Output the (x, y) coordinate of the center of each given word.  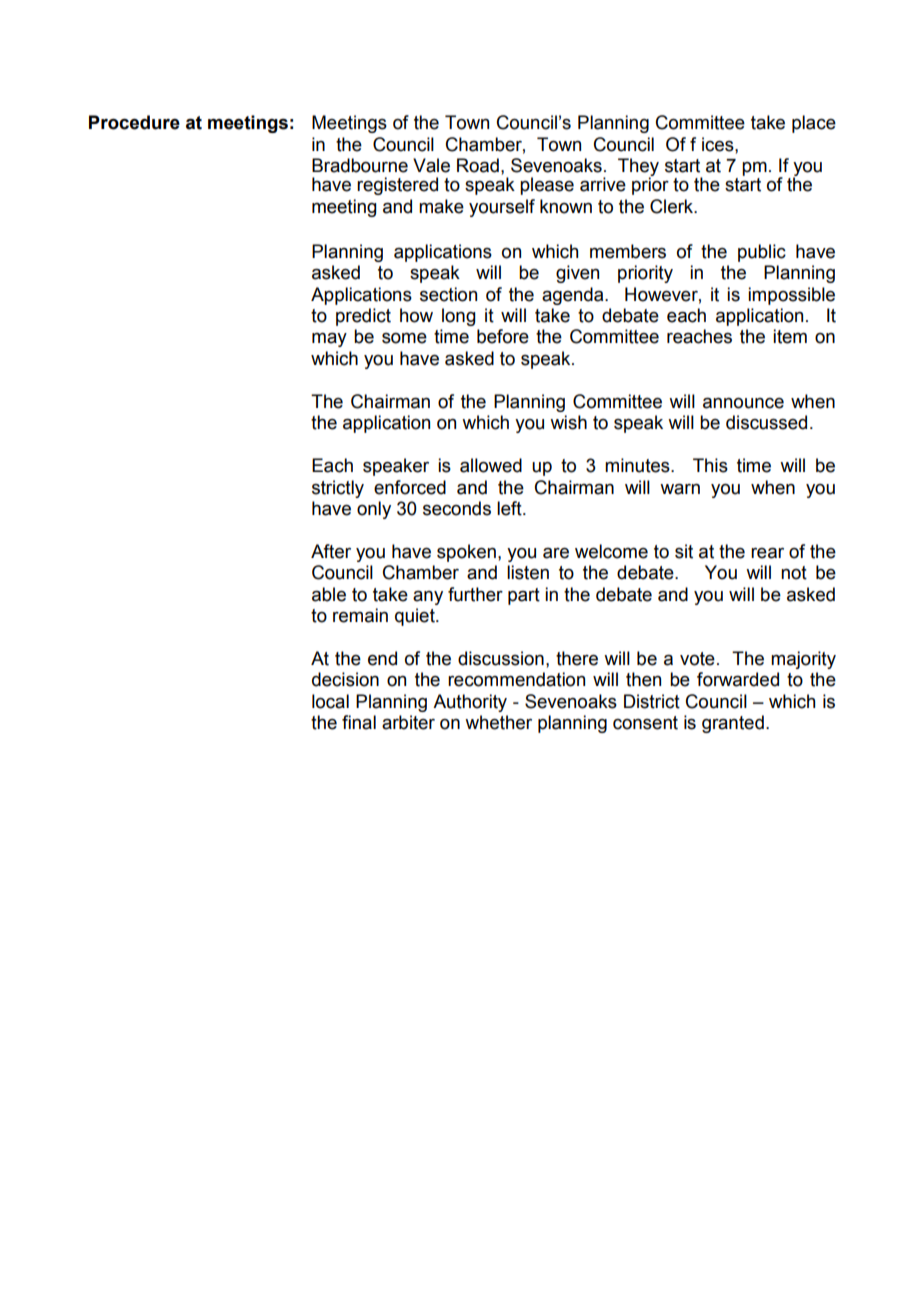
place (814, 124)
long (459, 317)
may (329, 339)
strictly (338, 489)
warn (680, 489)
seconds (457, 508)
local (330, 701)
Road (478, 165)
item (790, 336)
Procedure (134, 122)
